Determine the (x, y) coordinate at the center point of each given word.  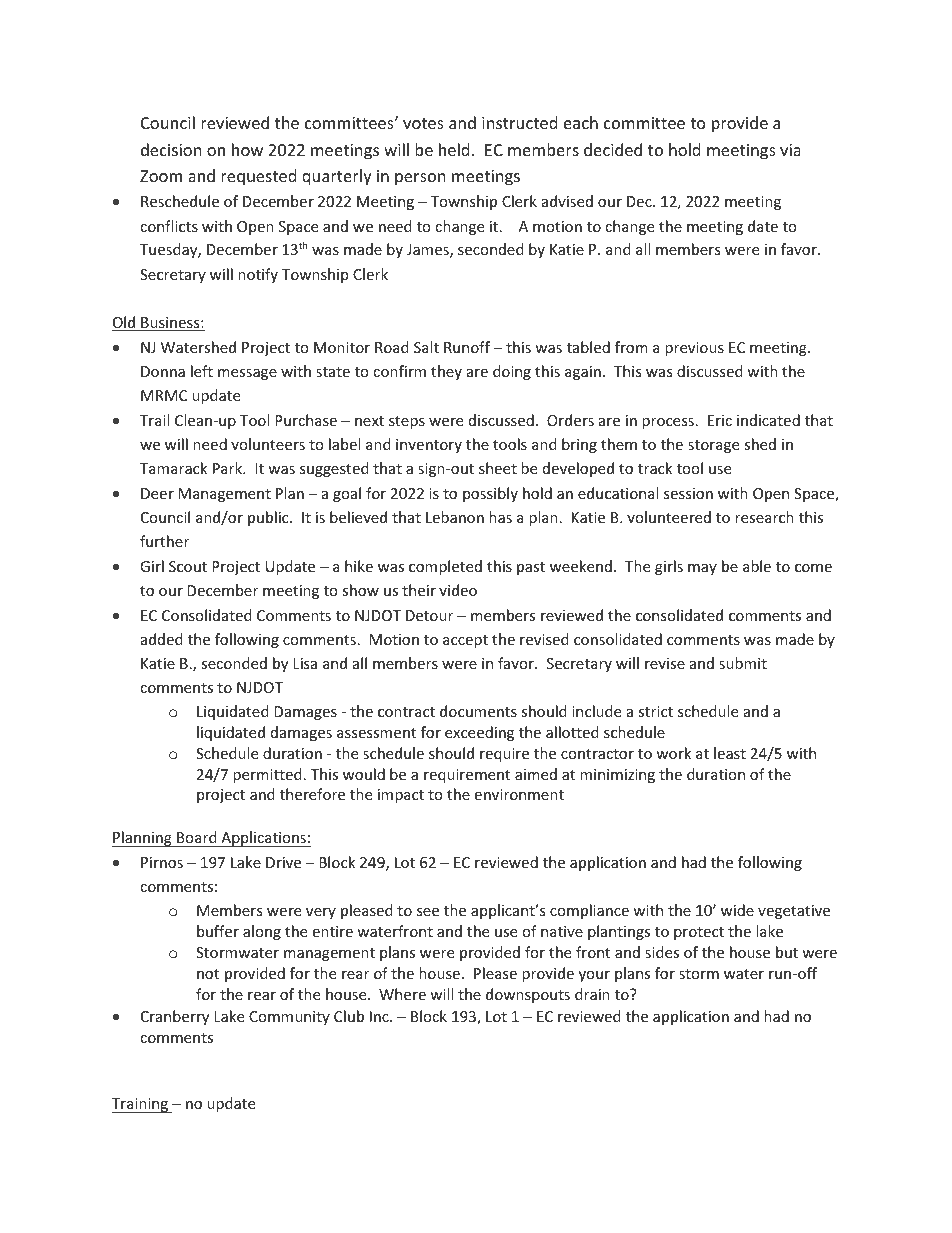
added (162, 639)
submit (743, 663)
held (454, 149)
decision (171, 149)
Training (141, 1105)
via (790, 150)
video (458, 590)
